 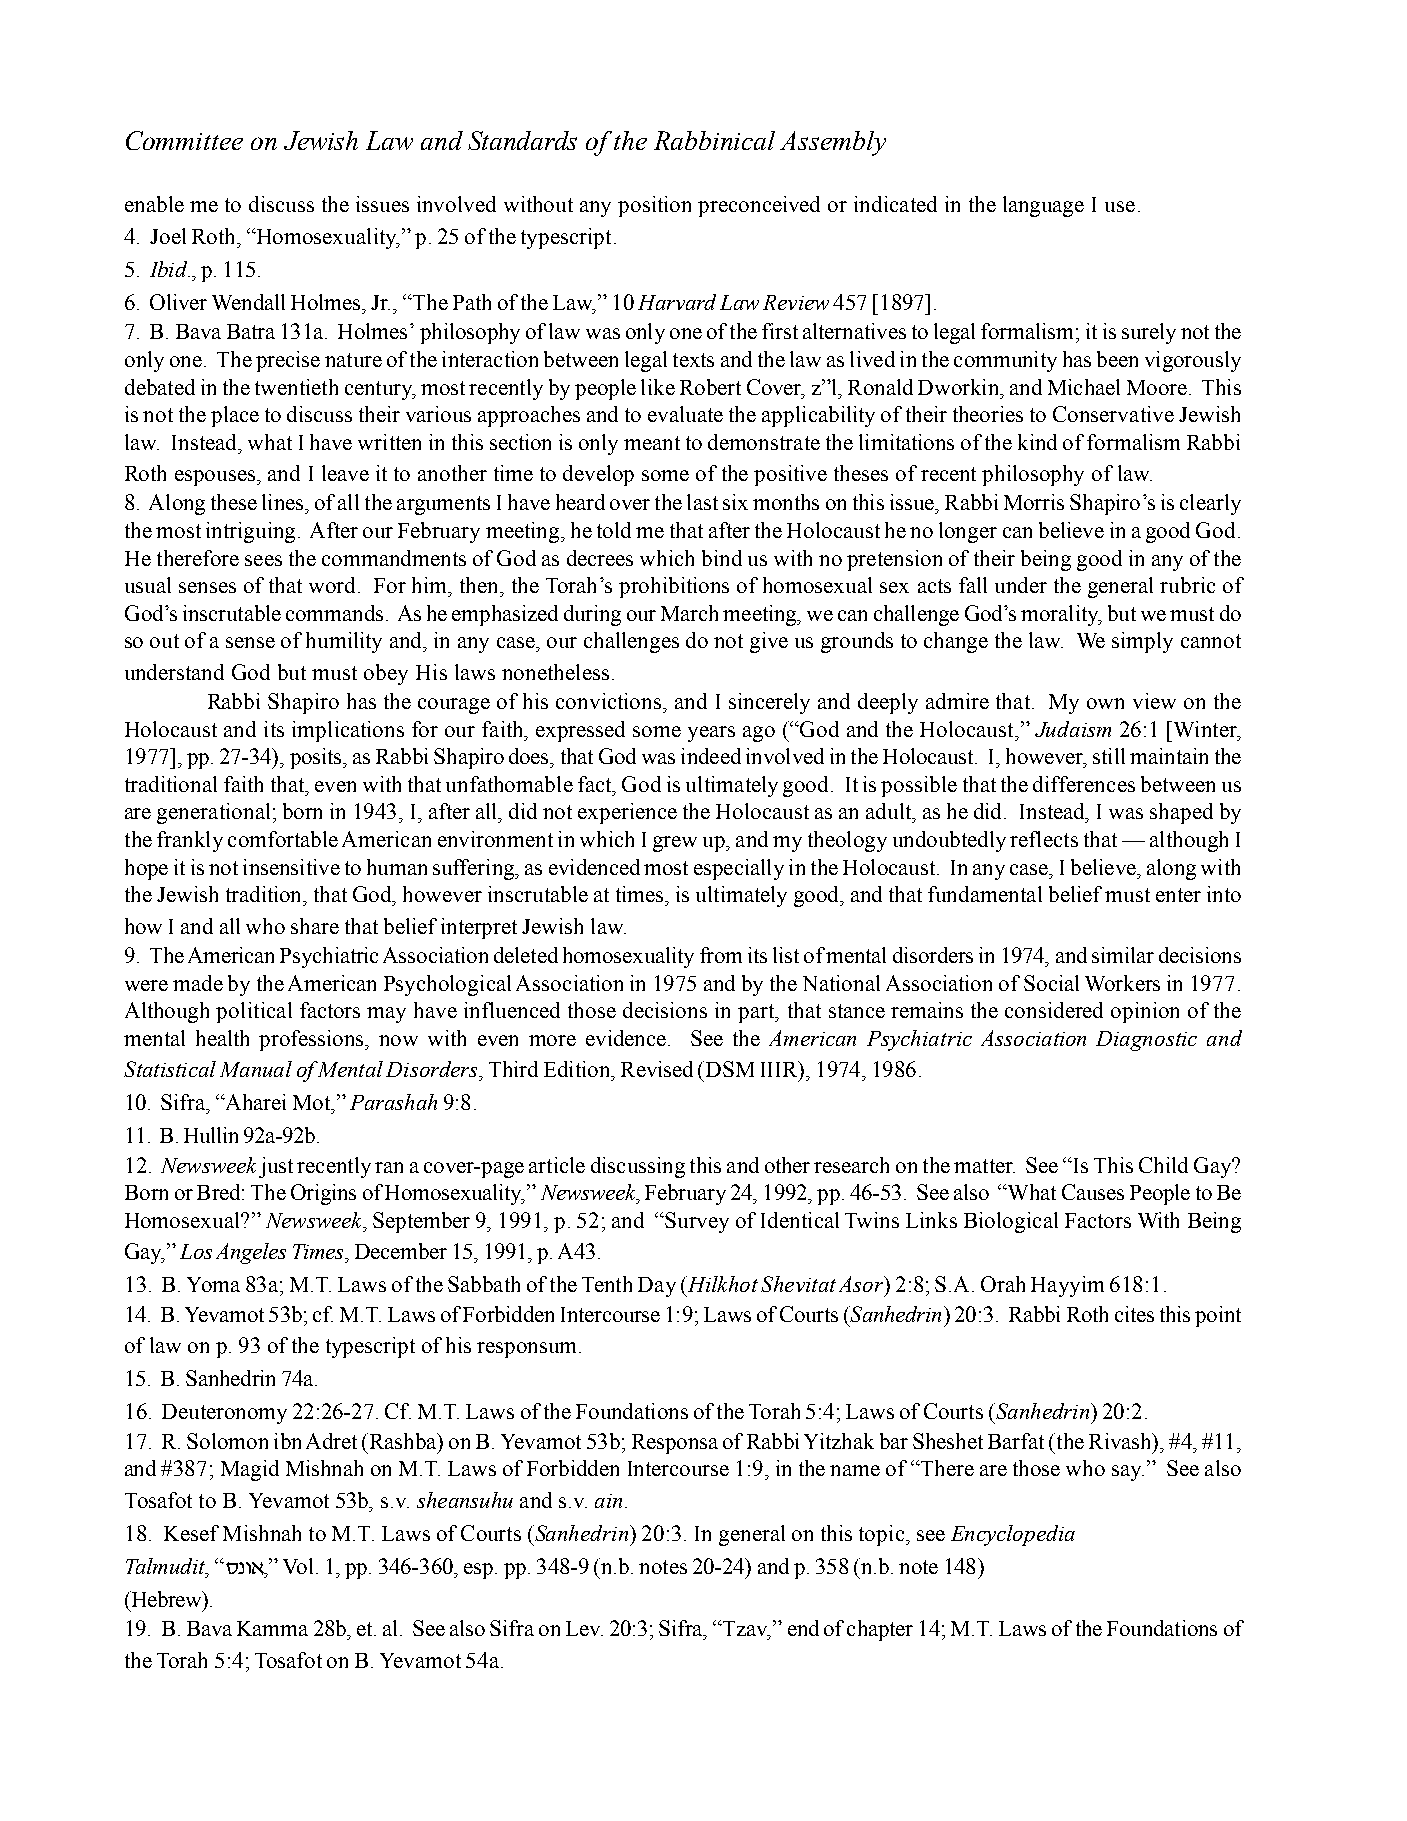 I want to click on Lev, so click(x=584, y=1628).
